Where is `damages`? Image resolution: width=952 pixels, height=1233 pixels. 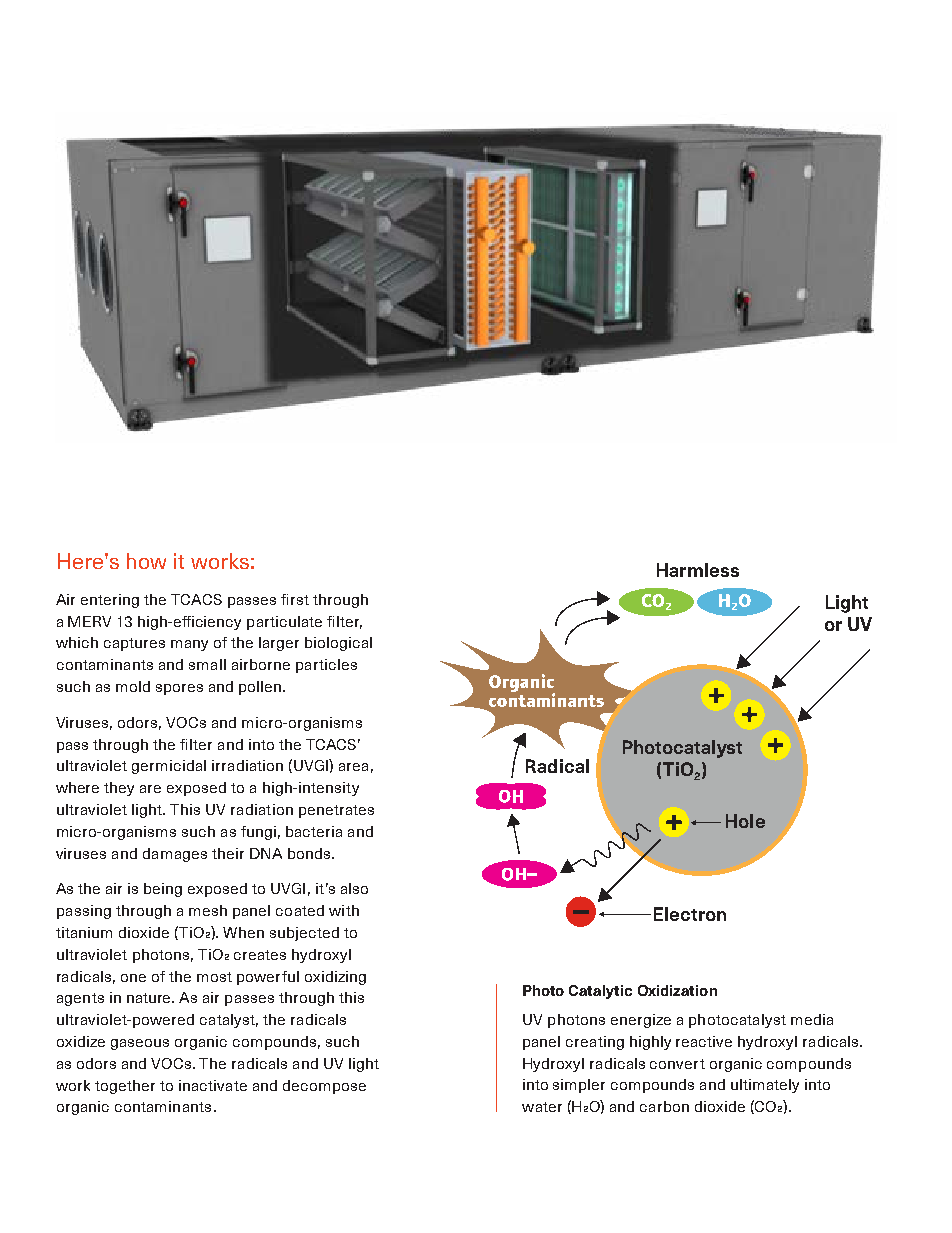 damages is located at coordinates (175, 855).
